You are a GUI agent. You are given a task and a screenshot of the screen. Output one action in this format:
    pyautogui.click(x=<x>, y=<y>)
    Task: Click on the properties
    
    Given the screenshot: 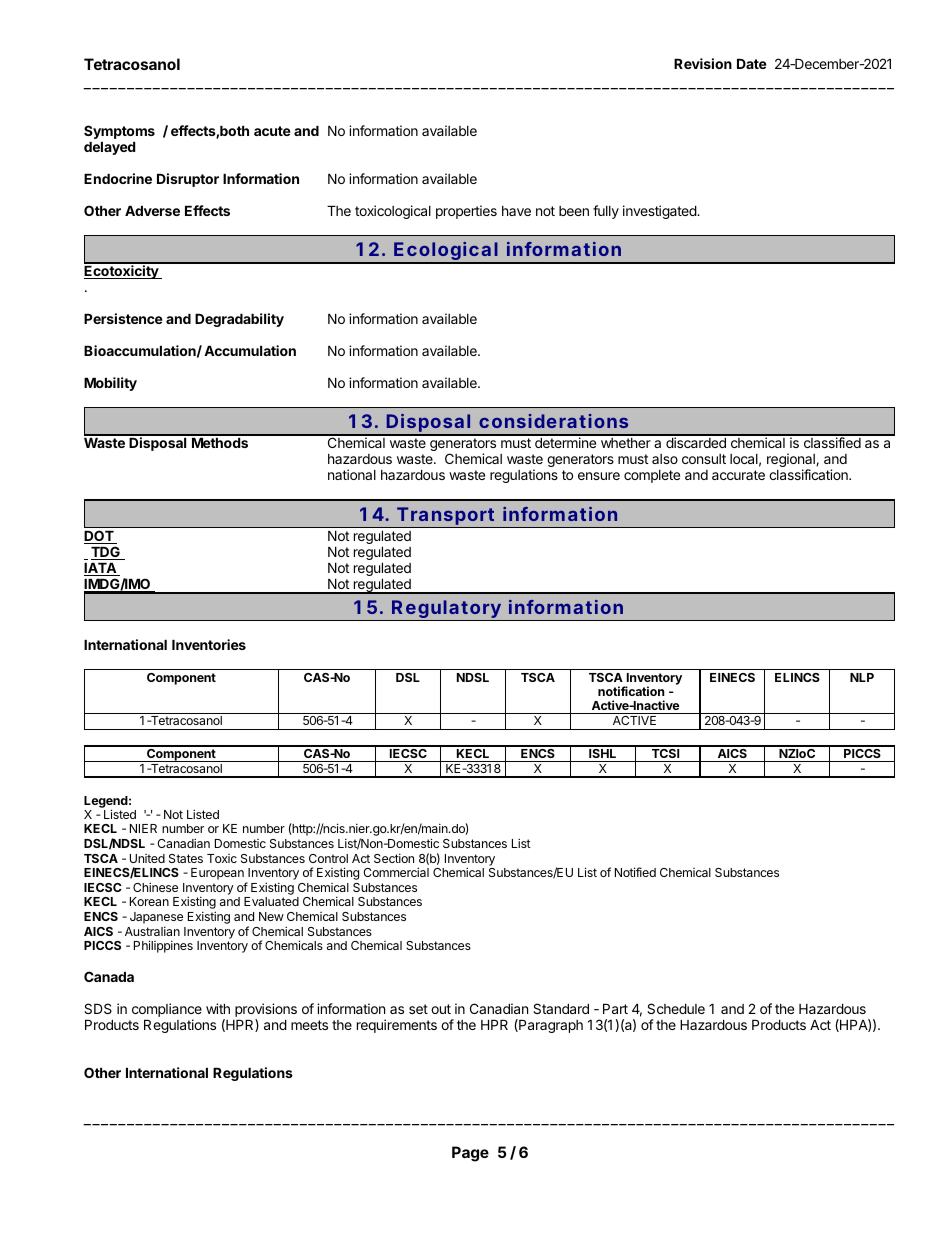 What is the action you would take?
    pyautogui.click(x=466, y=212)
